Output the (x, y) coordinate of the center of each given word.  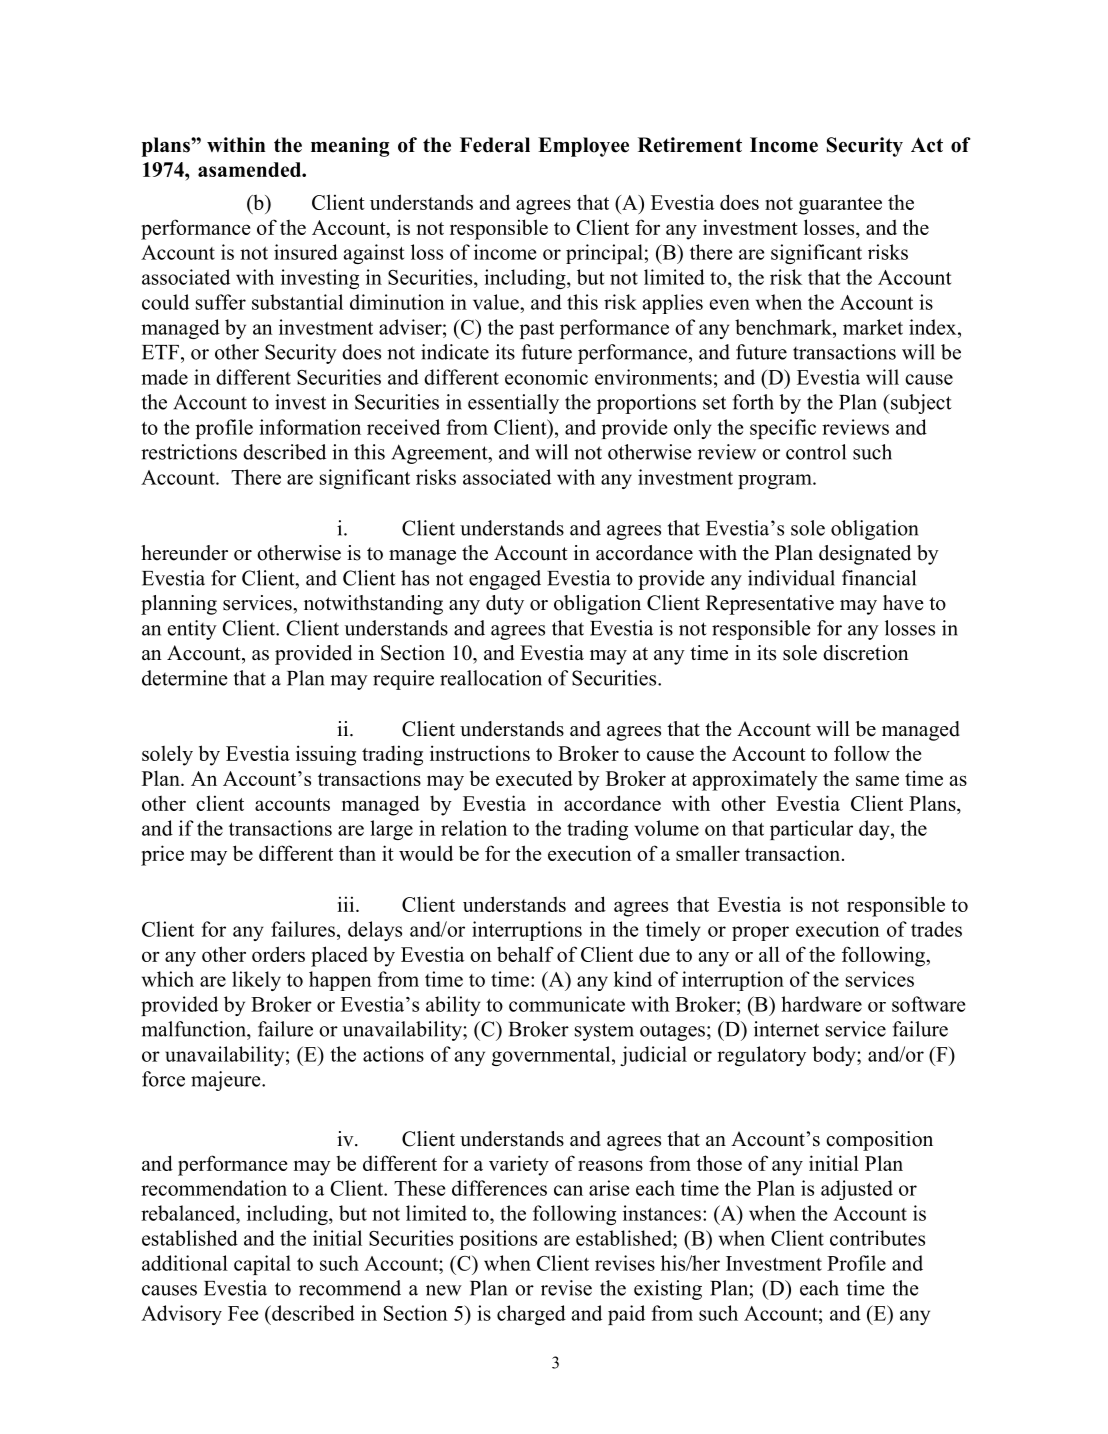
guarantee (840, 206)
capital (262, 1265)
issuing (326, 755)
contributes (877, 1238)
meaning (350, 147)
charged (531, 1315)
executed (534, 778)
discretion (866, 653)
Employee (583, 147)
